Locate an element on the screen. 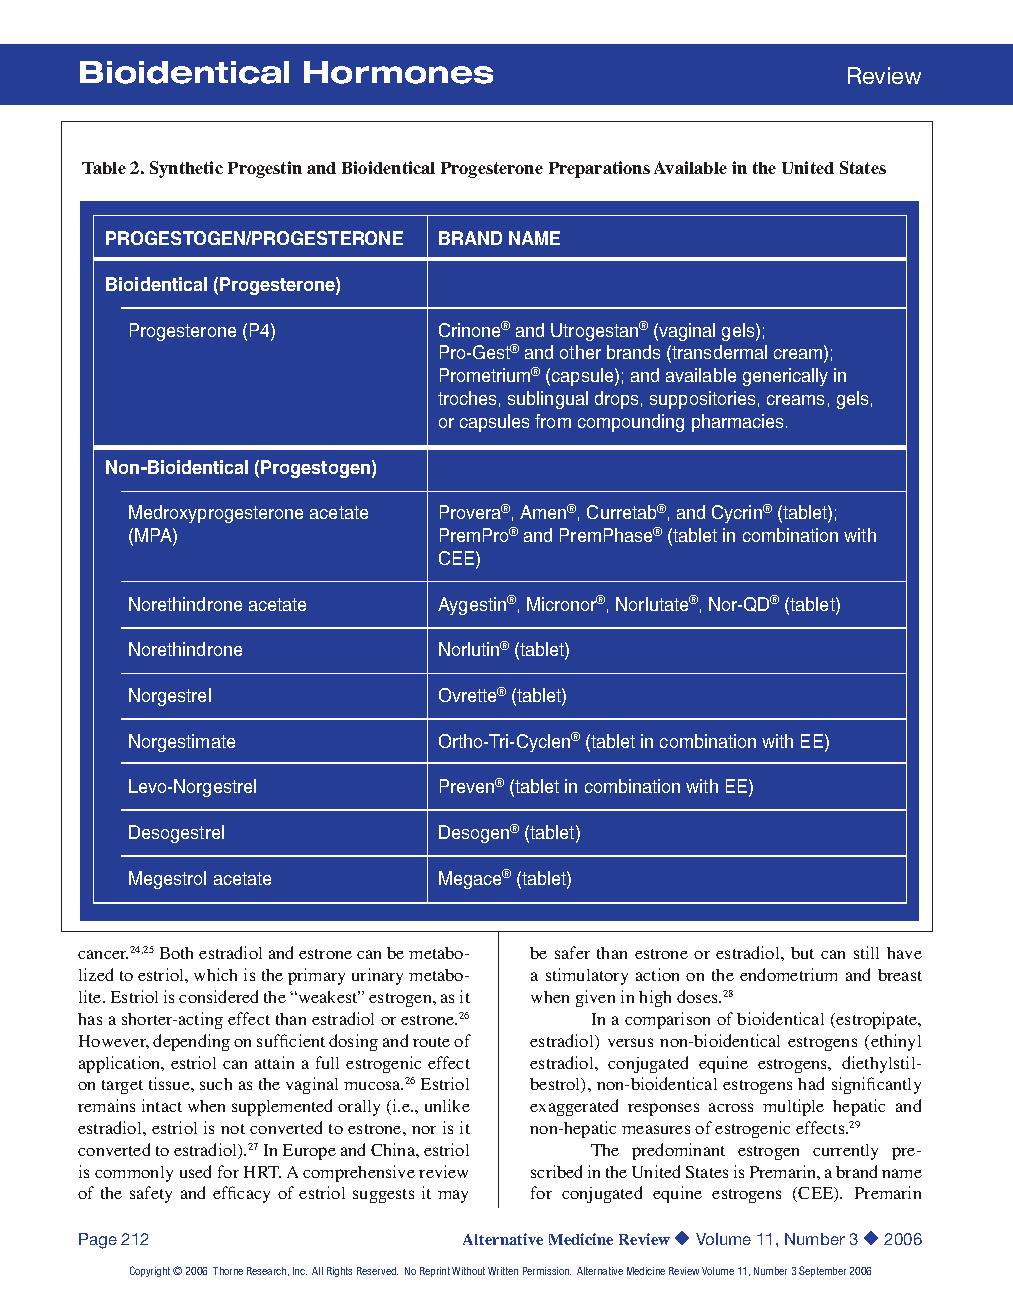  Thorne is located at coordinates (228, 1271).
